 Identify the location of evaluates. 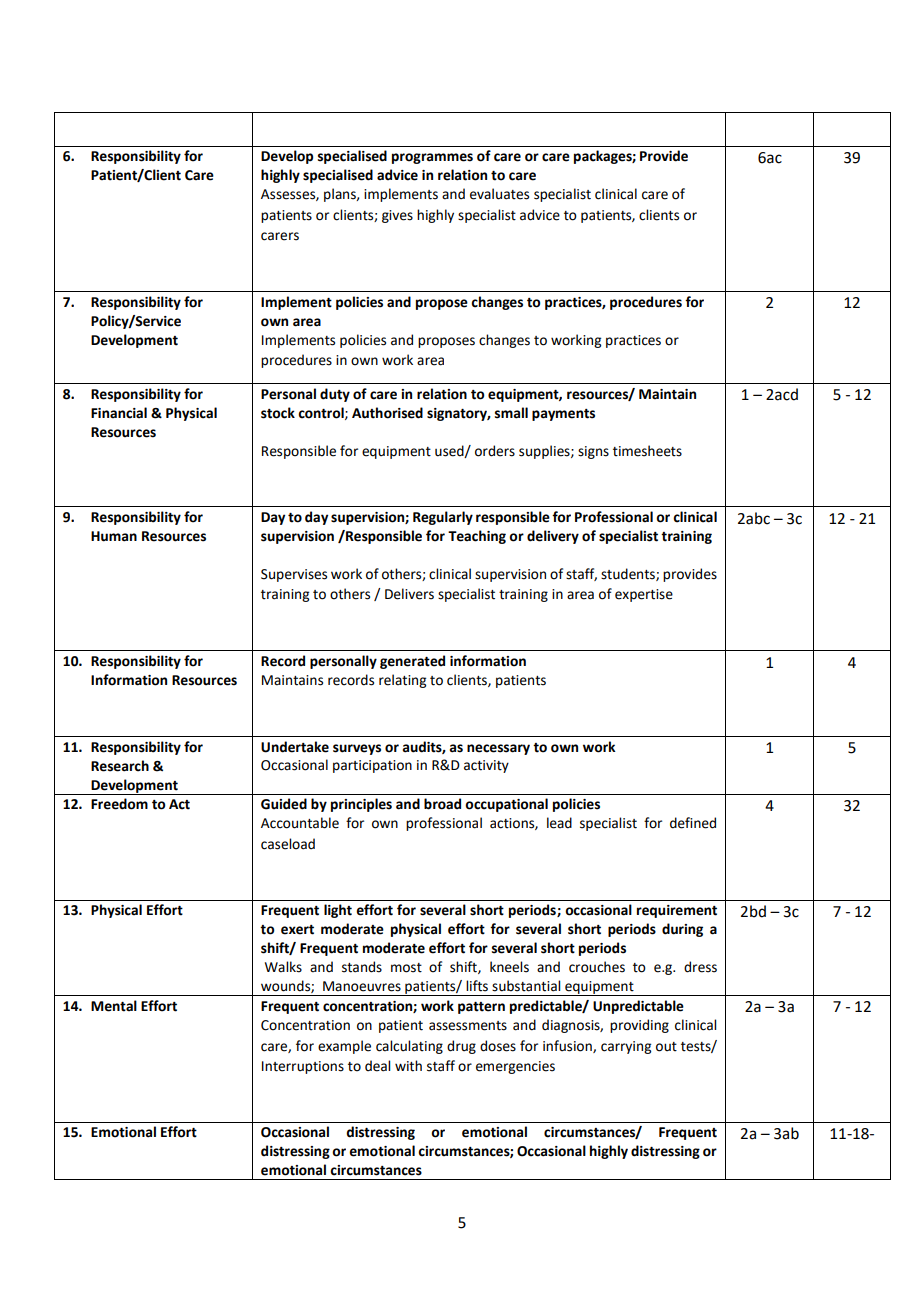
(499, 194).
